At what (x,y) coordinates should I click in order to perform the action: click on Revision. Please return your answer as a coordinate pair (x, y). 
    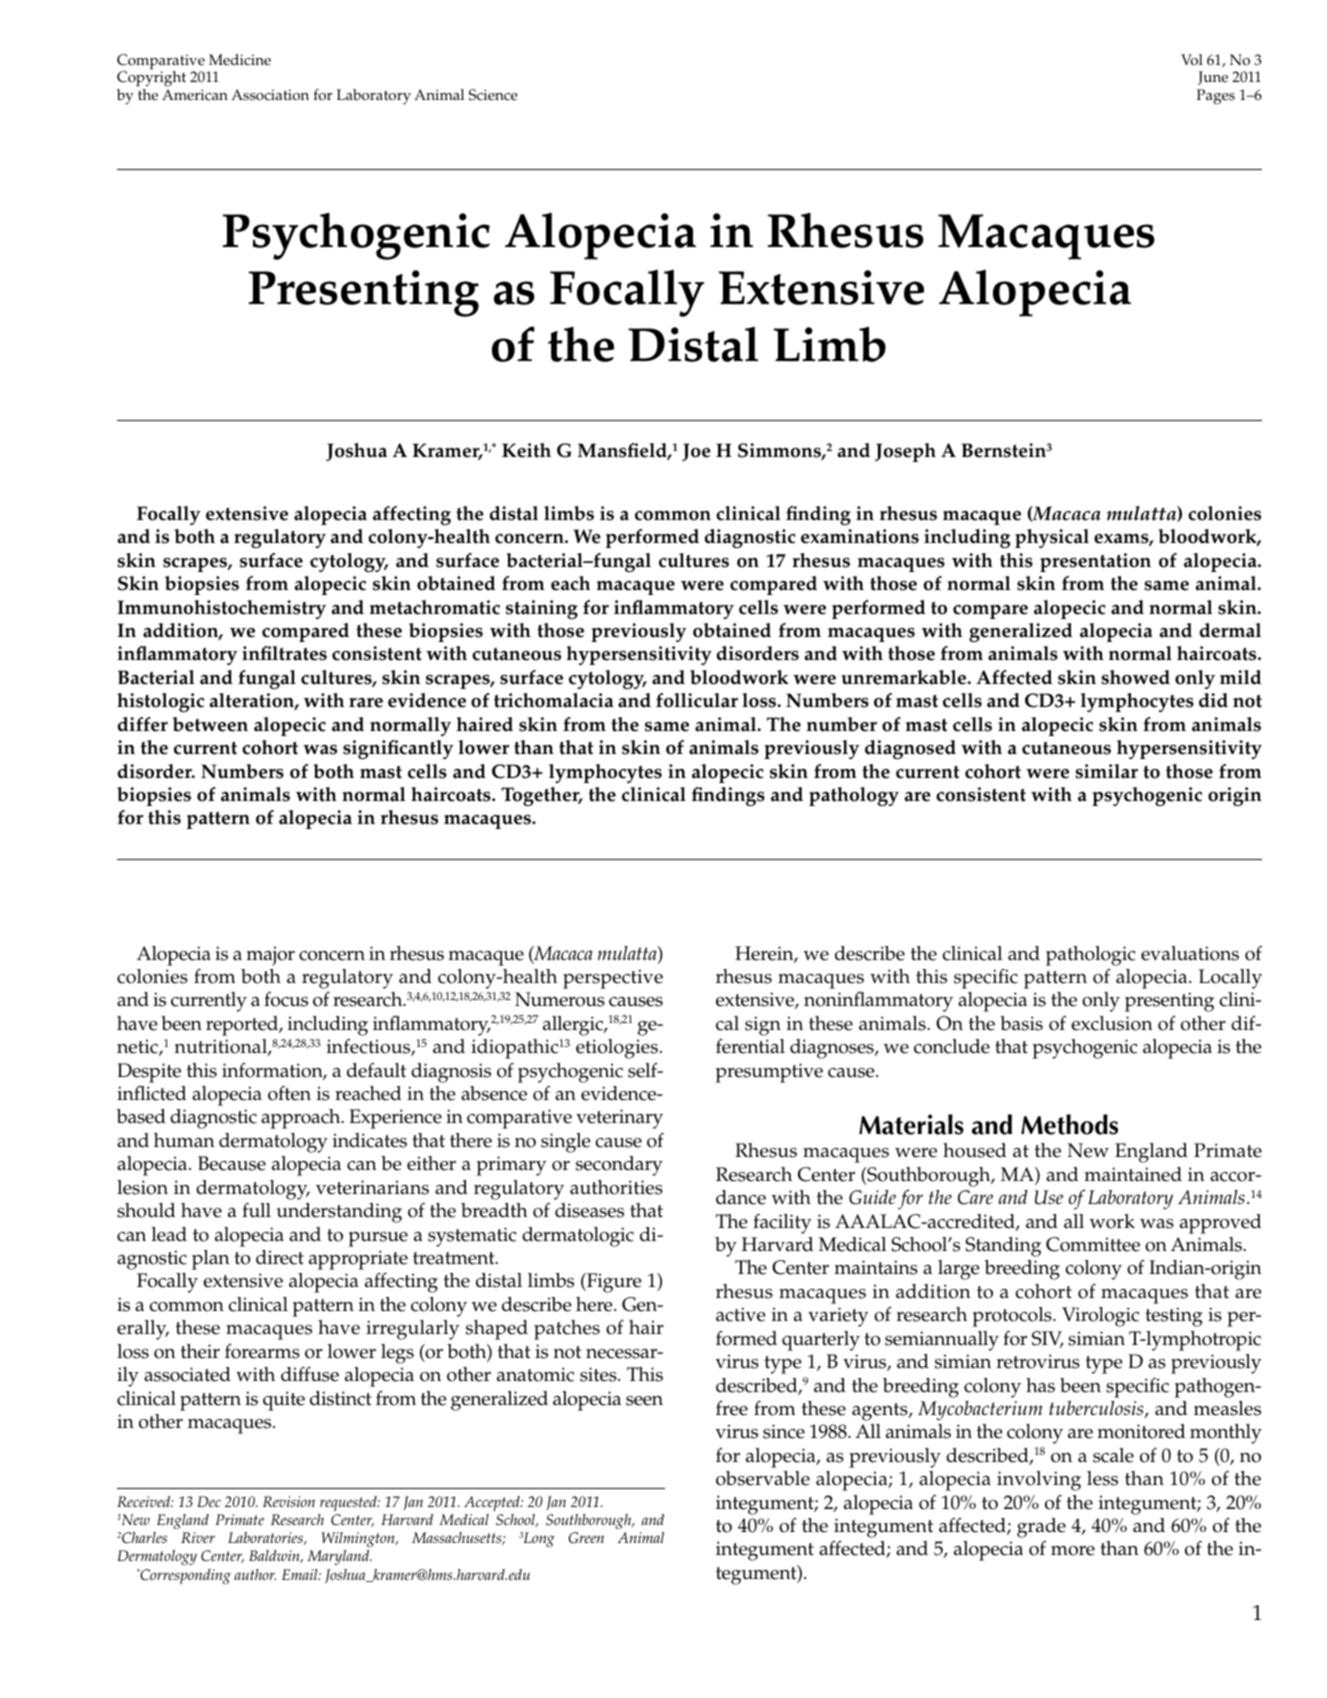
    Looking at the image, I should click on (289, 1501).
